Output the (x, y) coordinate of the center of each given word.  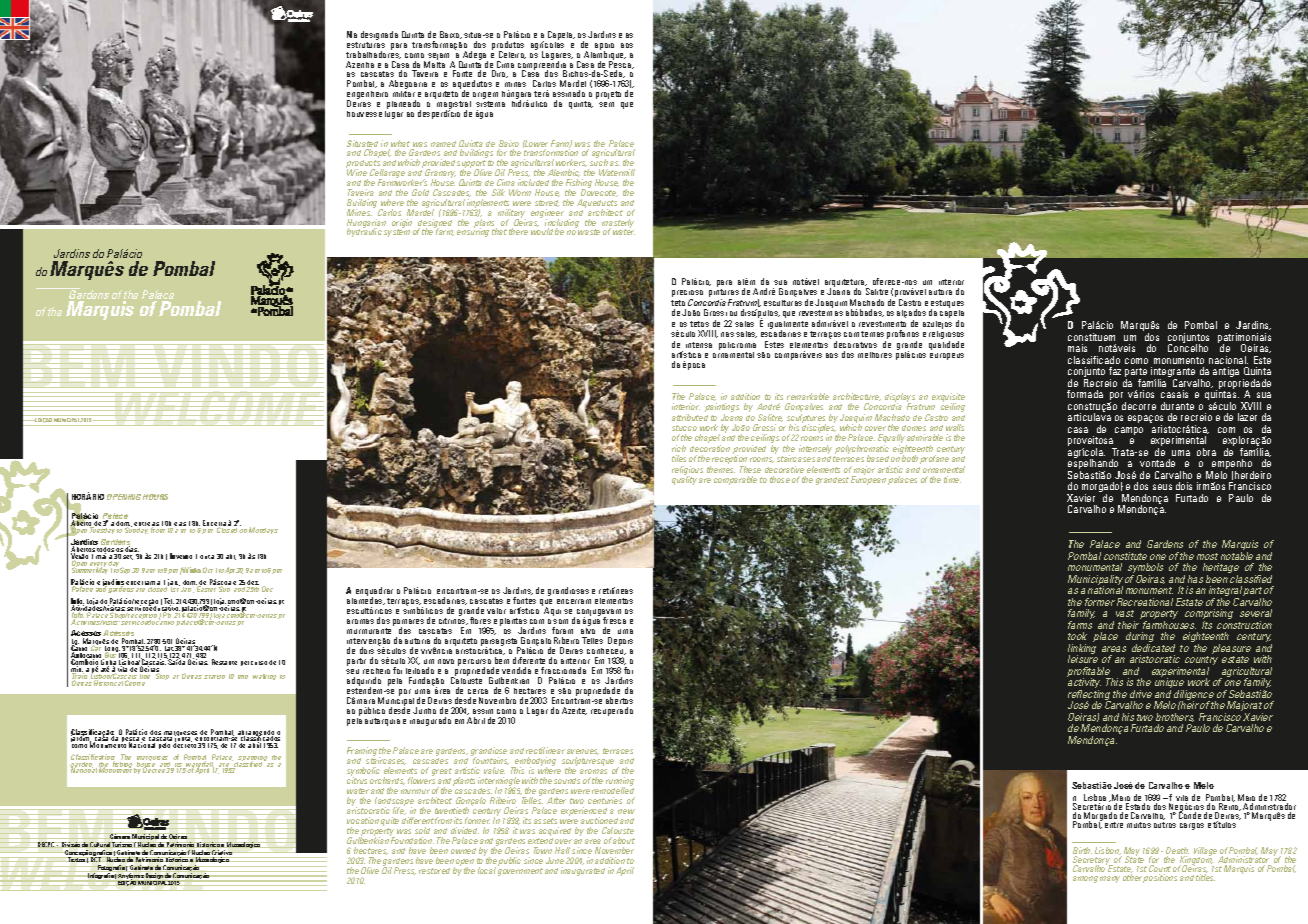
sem (606, 104)
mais (1077, 348)
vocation (363, 820)
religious (687, 471)
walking (264, 677)
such (599, 162)
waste (589, 232)
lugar (394, 113)
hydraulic (364, 232)
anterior (575, 661)
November (614, 850)
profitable (1090, 673)
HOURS (155, 497)
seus (1162, 487)
